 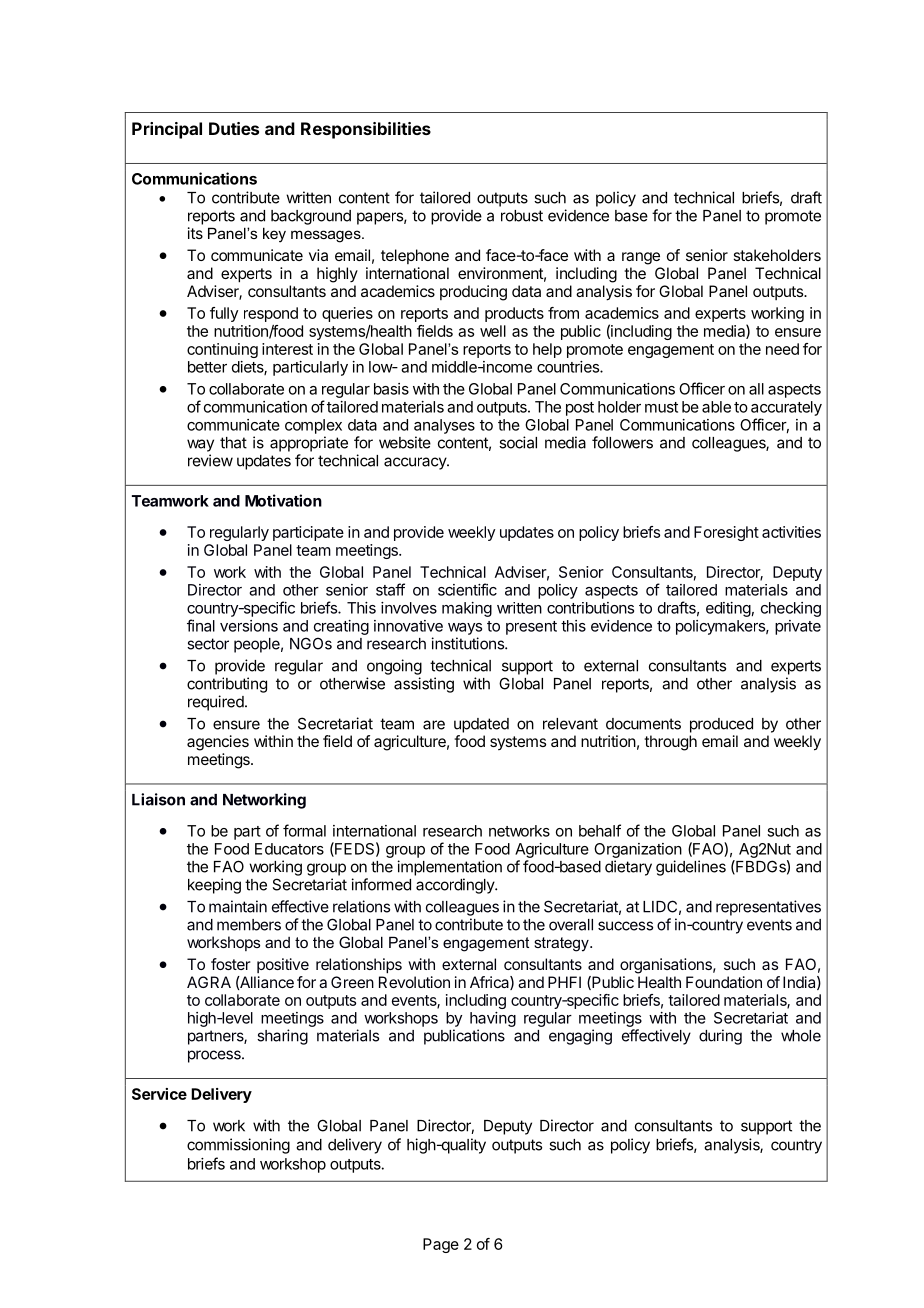 What do you see at coordinates (522, 216) in the screenshot?
I see `robust` at bounding box center [522, 216].
